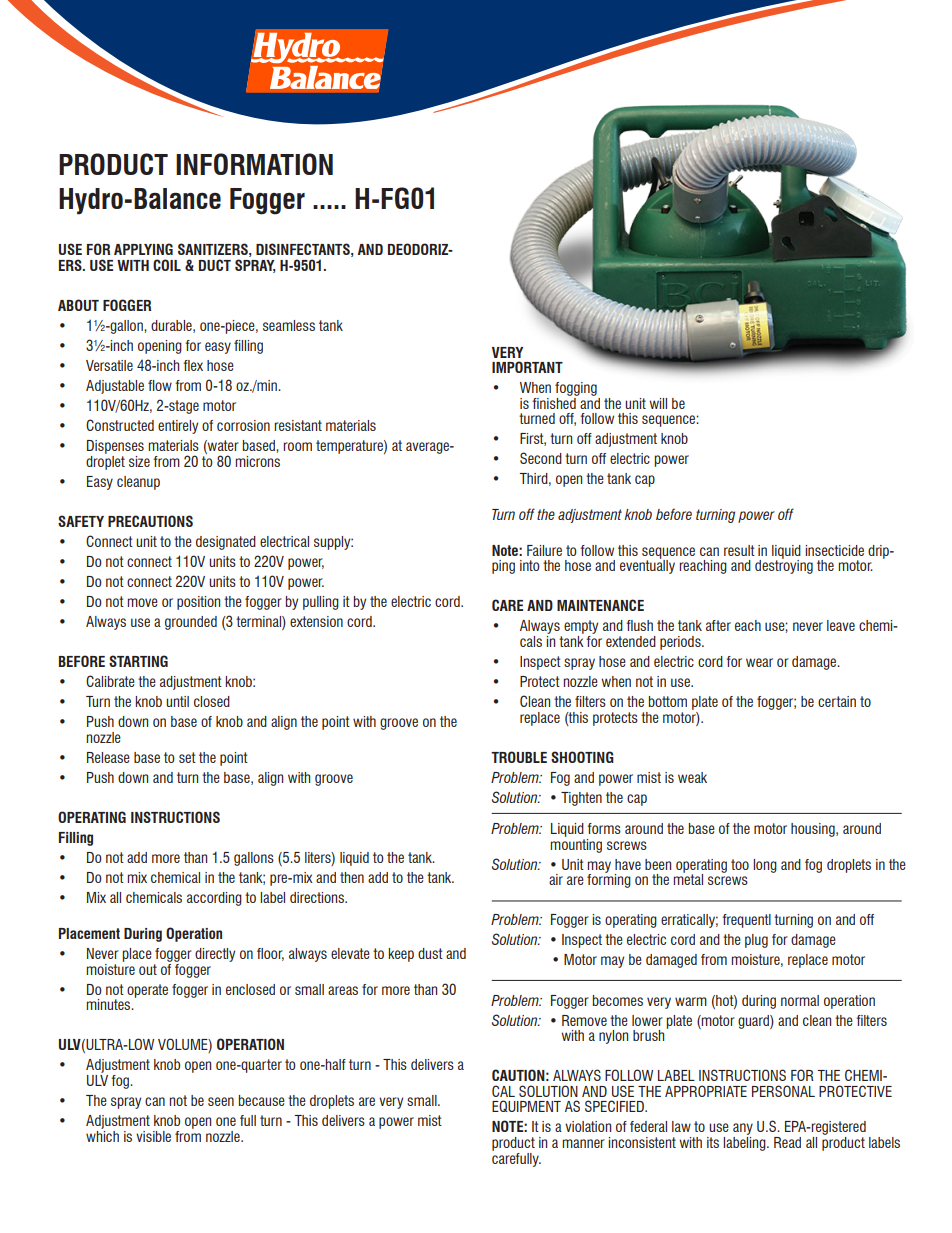 This image has height=1233, width=952. I want to click on set, so click(187, 757).
